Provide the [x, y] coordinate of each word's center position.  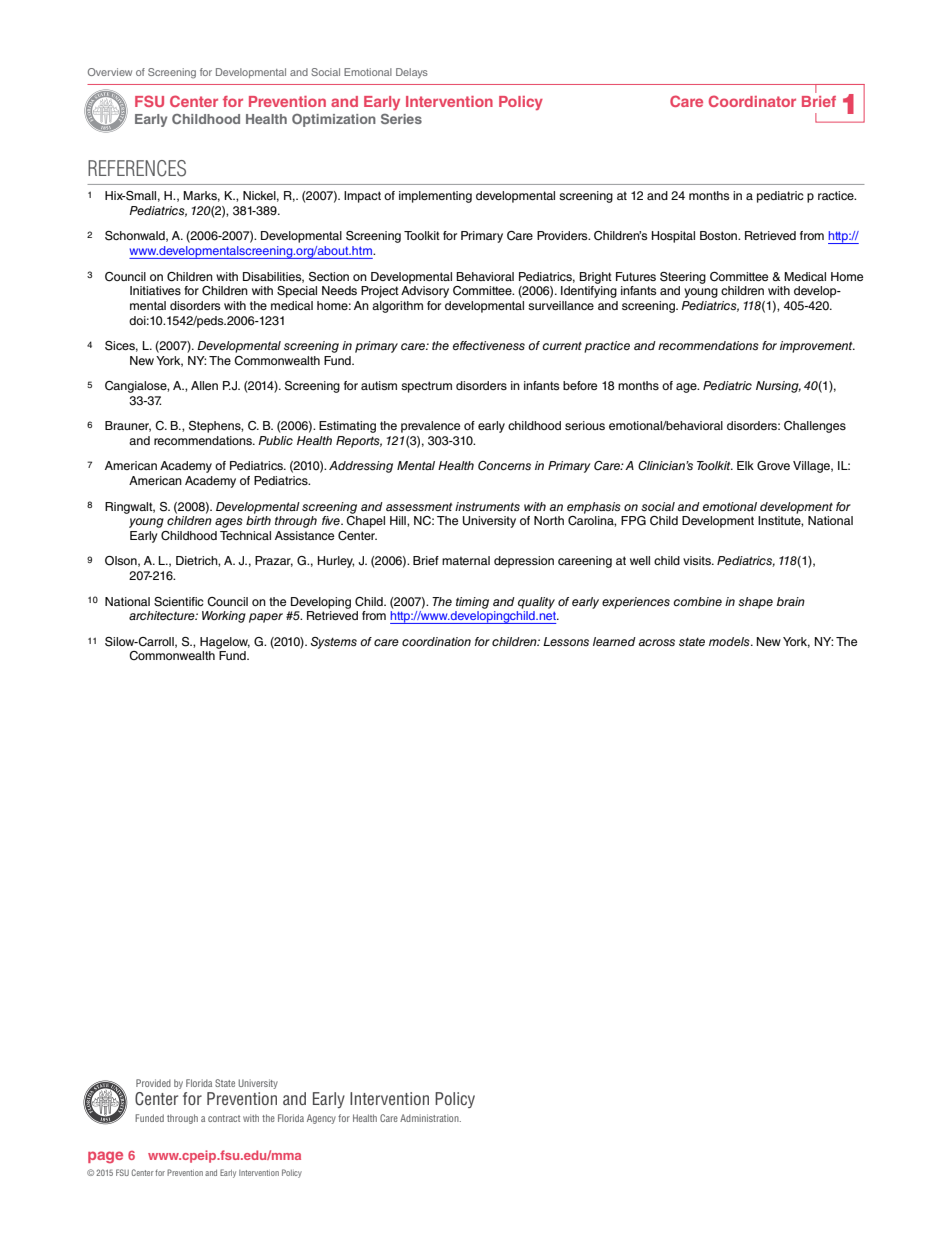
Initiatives [155, 290]
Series [401, 119]
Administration [430, 1118]
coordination [436, 641]
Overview [110, 72]
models [730, 641]
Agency [321, 1119]
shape [755, 603]
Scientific [179, 602]
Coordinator [752, 101]
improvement [817, 347]
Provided [153, 1083]
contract [224, 1118]
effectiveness [489, 345]
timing [472, 603]
